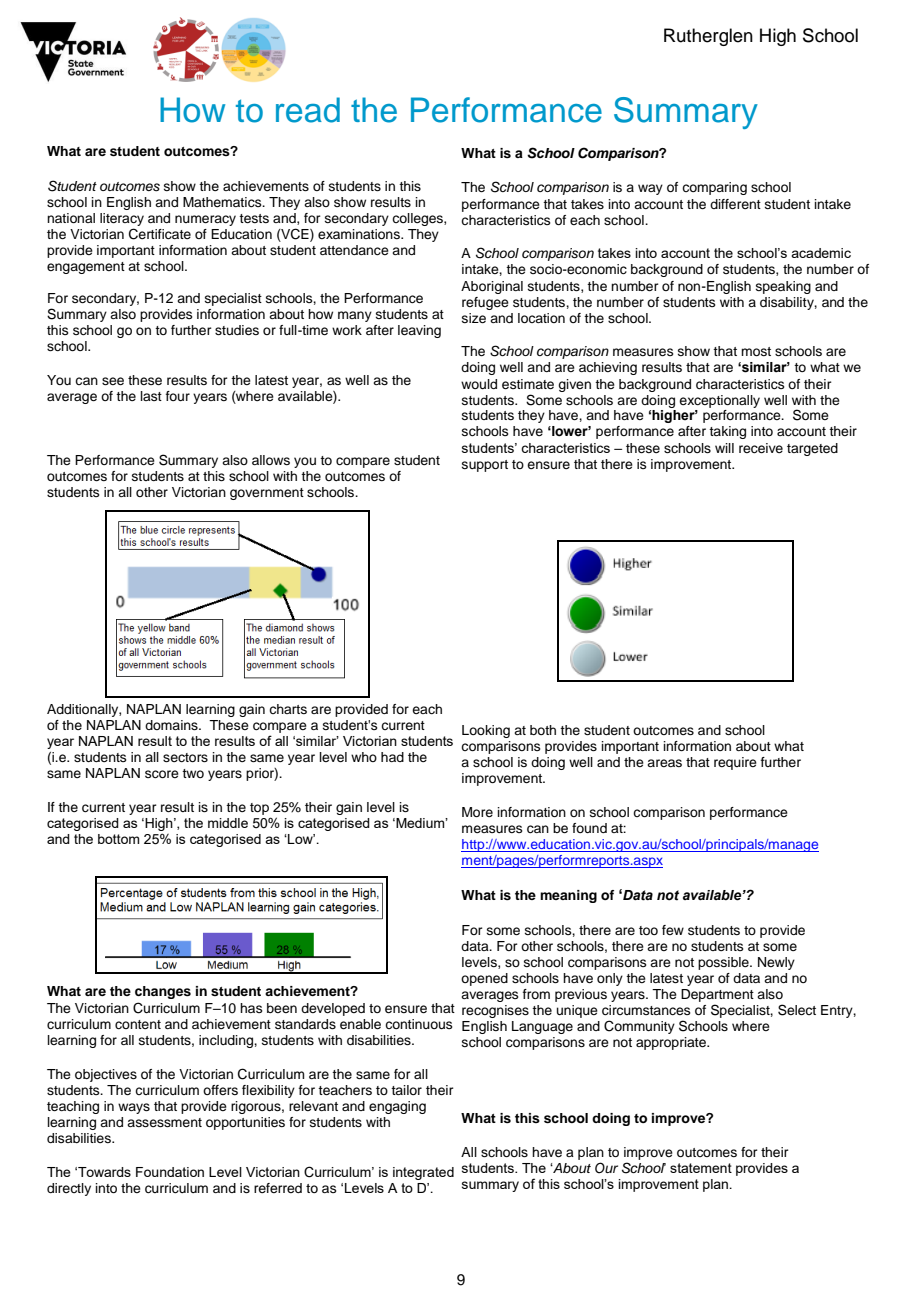 This page has width=924, height=1305. I want to click on comparing, so click(714, 188).
